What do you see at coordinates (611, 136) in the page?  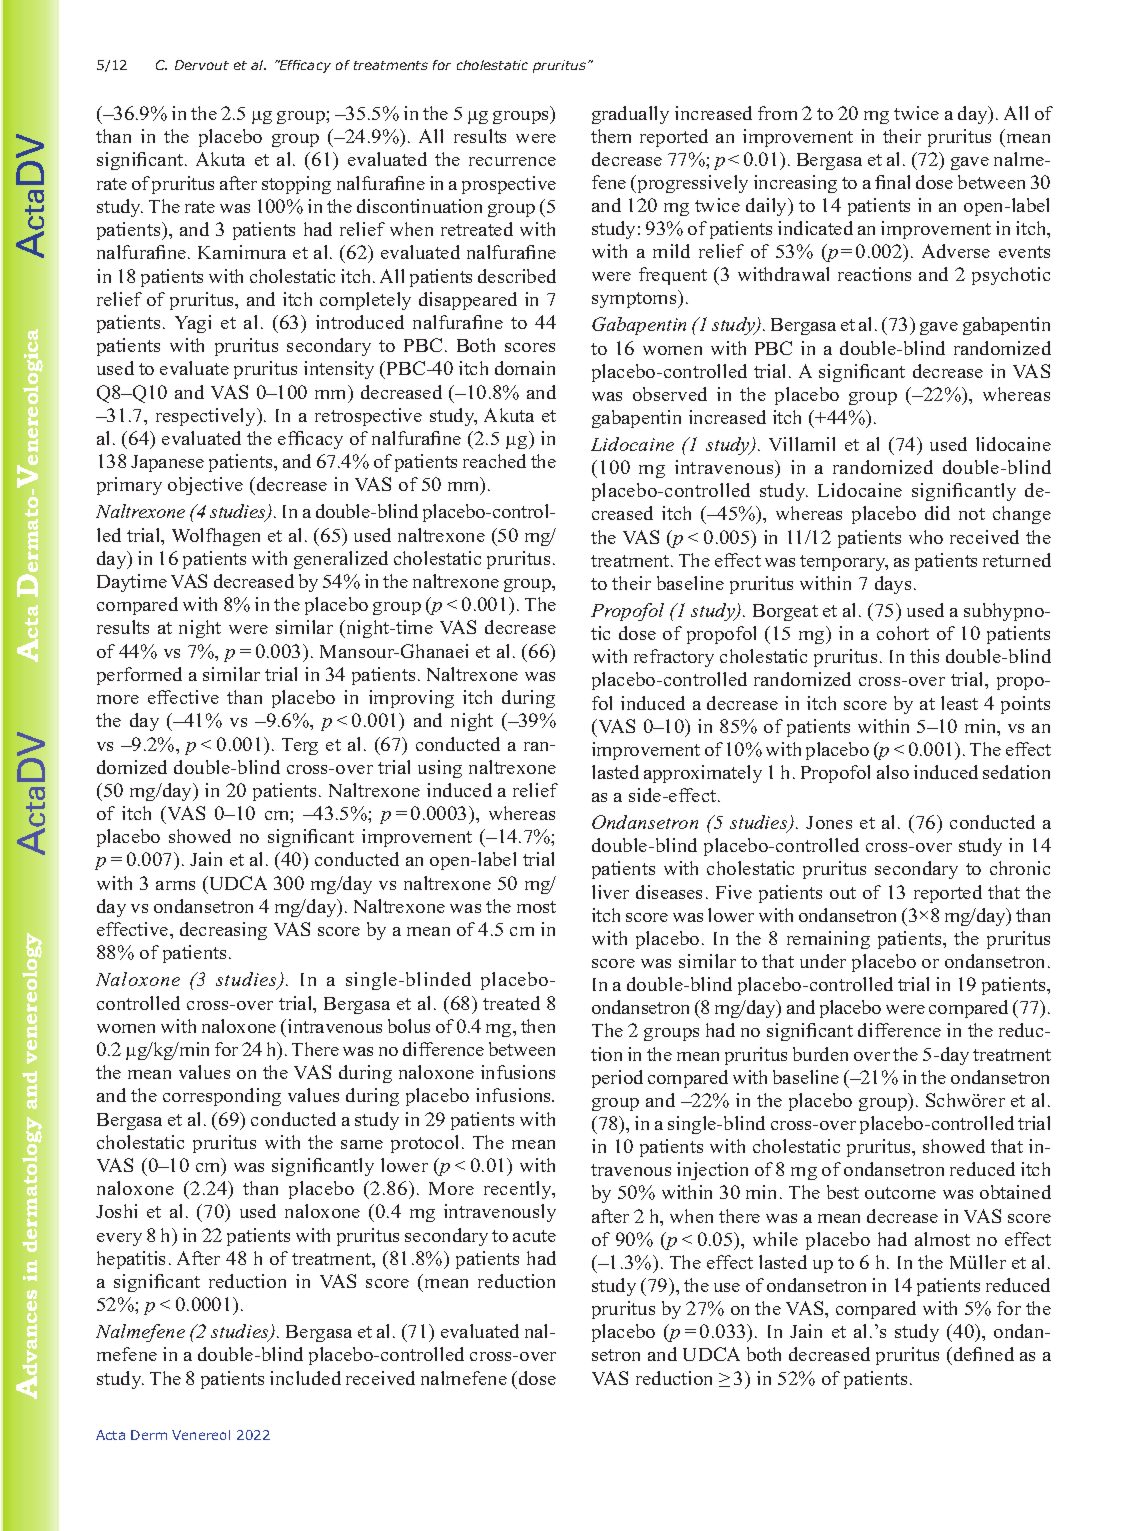 I see `them` at bounding box center [611, 136].
